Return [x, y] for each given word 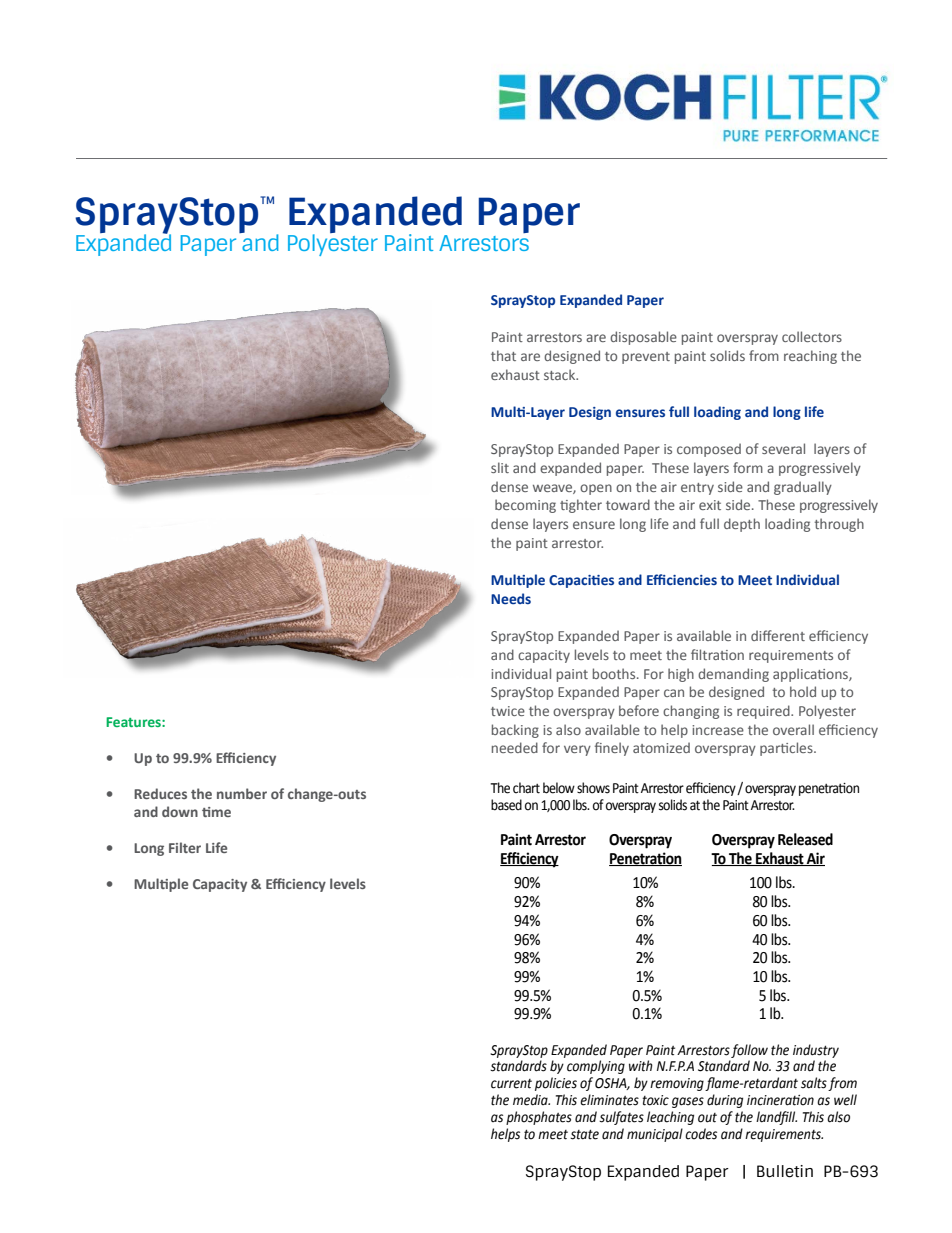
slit [500, 467]
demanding [733, 675]
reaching [810, 357]
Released [805, 839]
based [506, 805]
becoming [525, 506]
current [511, 1084]
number [242, 793]
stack [561, 374]
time [216, 812]
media [531, 1100]
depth [742, 525]
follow [749, 1051]
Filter [185, 847]
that [503, 355]
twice [508, 711]
